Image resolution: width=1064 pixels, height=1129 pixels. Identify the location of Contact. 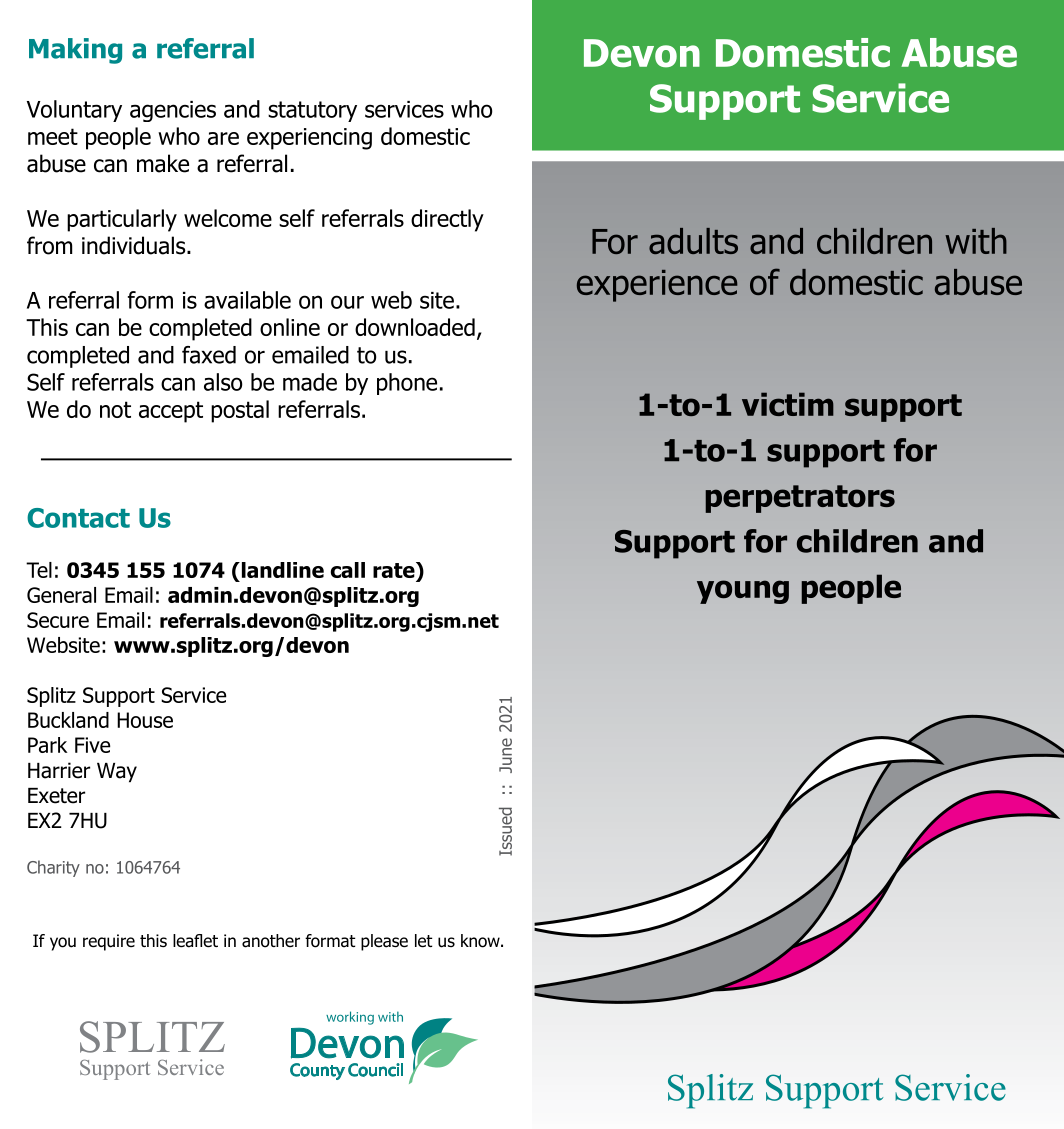
(78, 518).
